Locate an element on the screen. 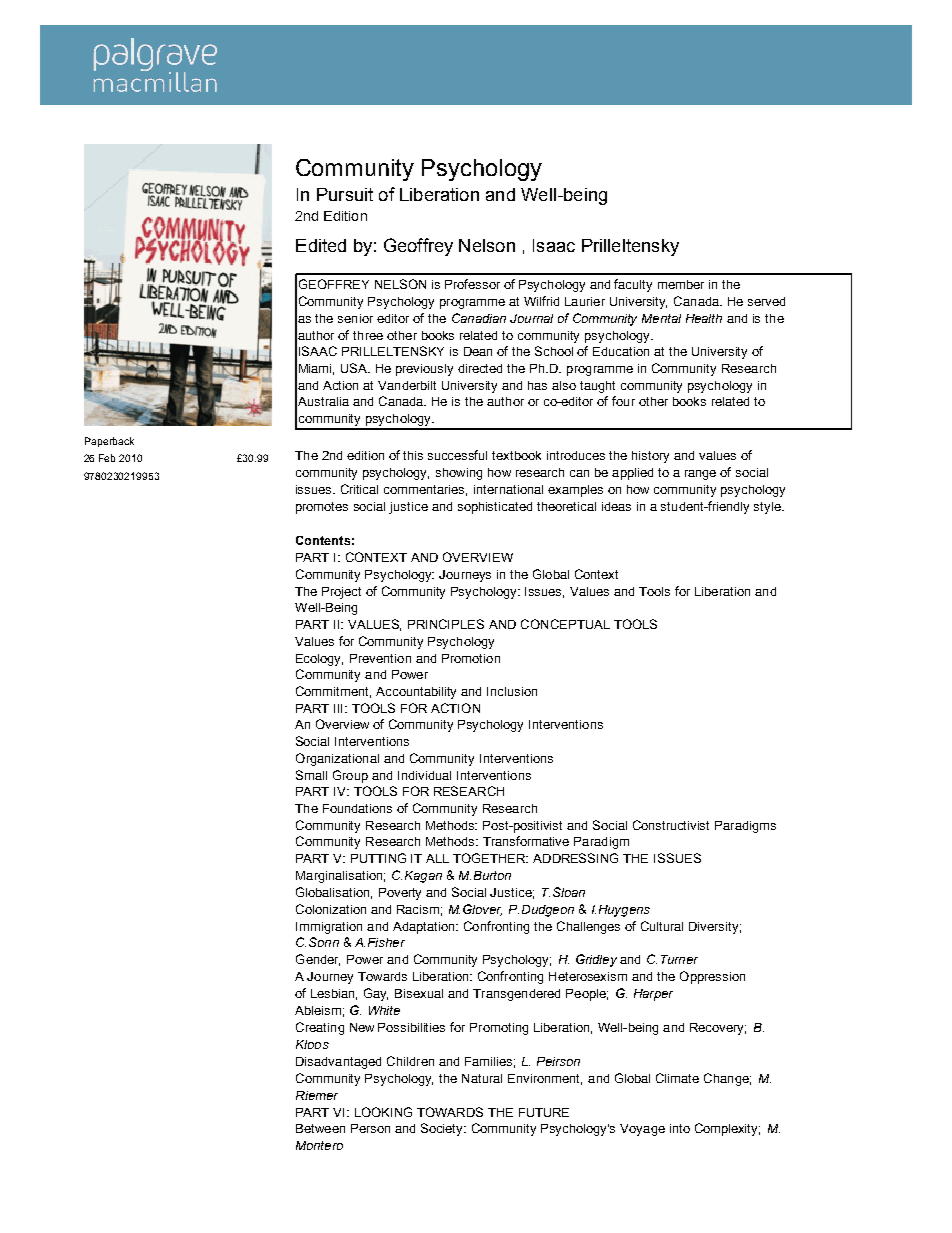 The height and width of the screenshot is (1233, 952). Society is located at coordinates (443, 1129).
